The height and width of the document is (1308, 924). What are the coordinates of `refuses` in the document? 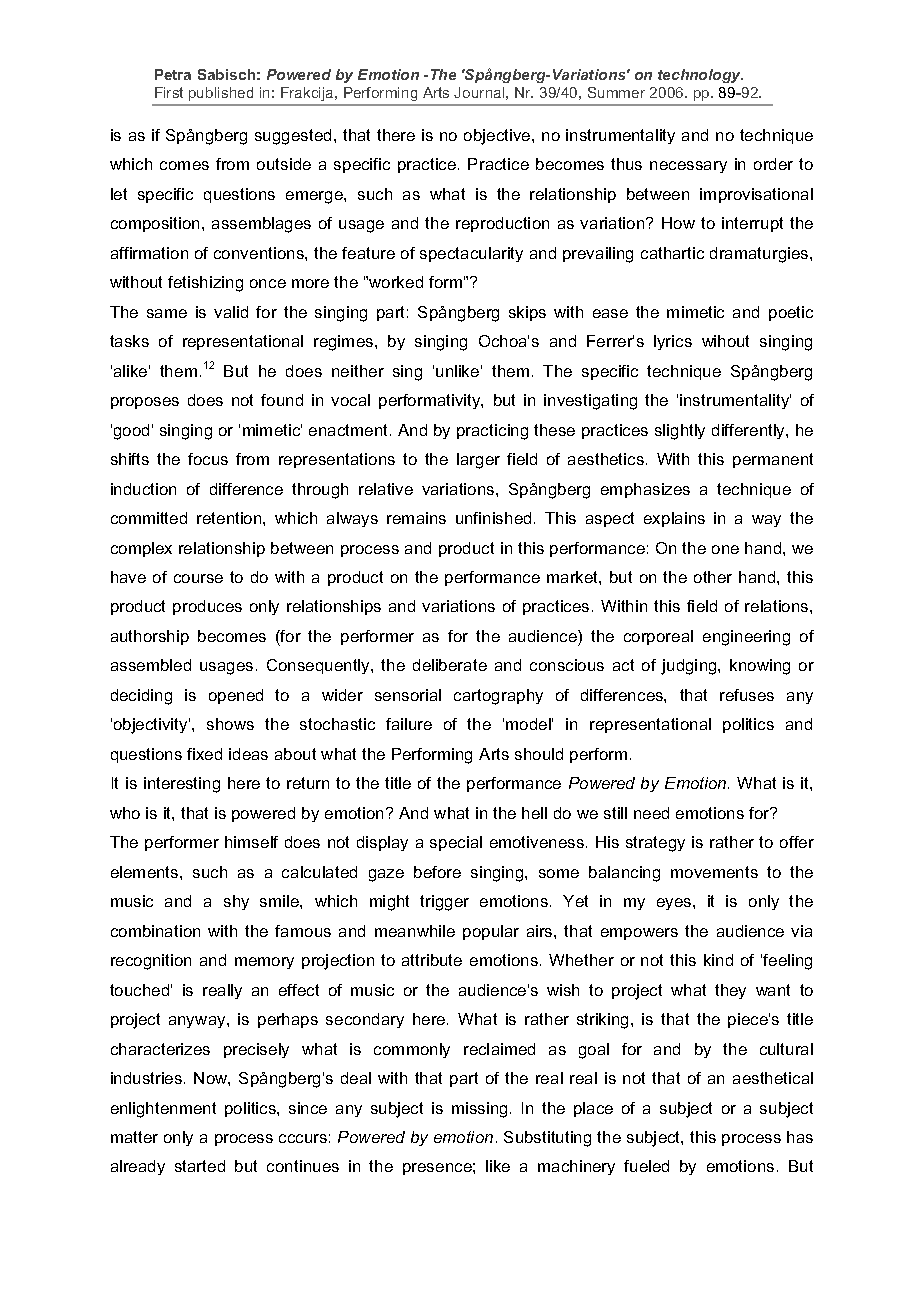 It's located at (747, 695).
